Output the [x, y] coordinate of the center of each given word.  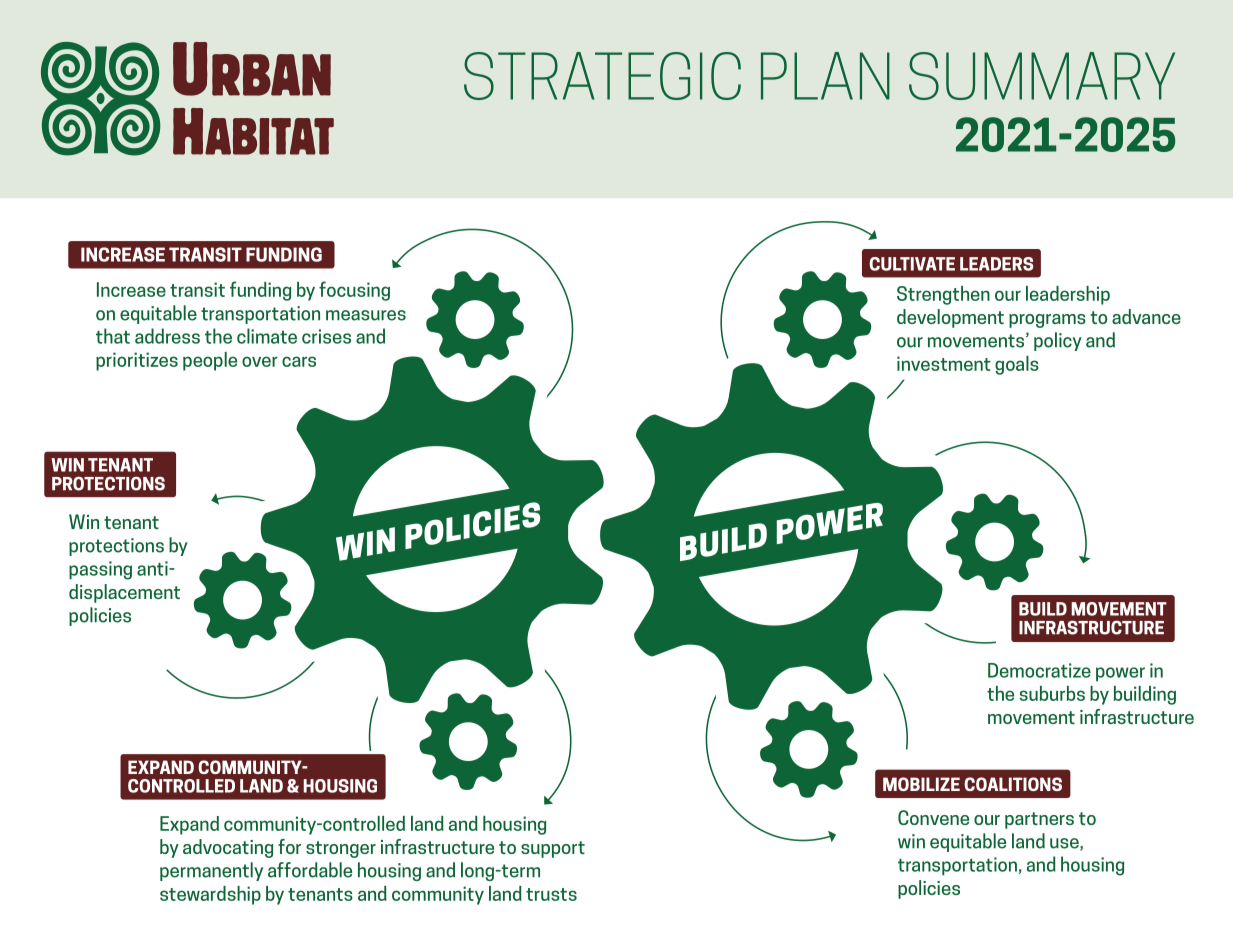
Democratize [1039, 670]
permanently [211, 871]
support [553, 849]
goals [1017, 365]
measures [366, 315]
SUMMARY [1042, 76]
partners [1039, 820]
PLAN [825, 76]
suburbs [1052, 693]
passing [100, 570]
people [210, 361]
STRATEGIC [602, 76]
